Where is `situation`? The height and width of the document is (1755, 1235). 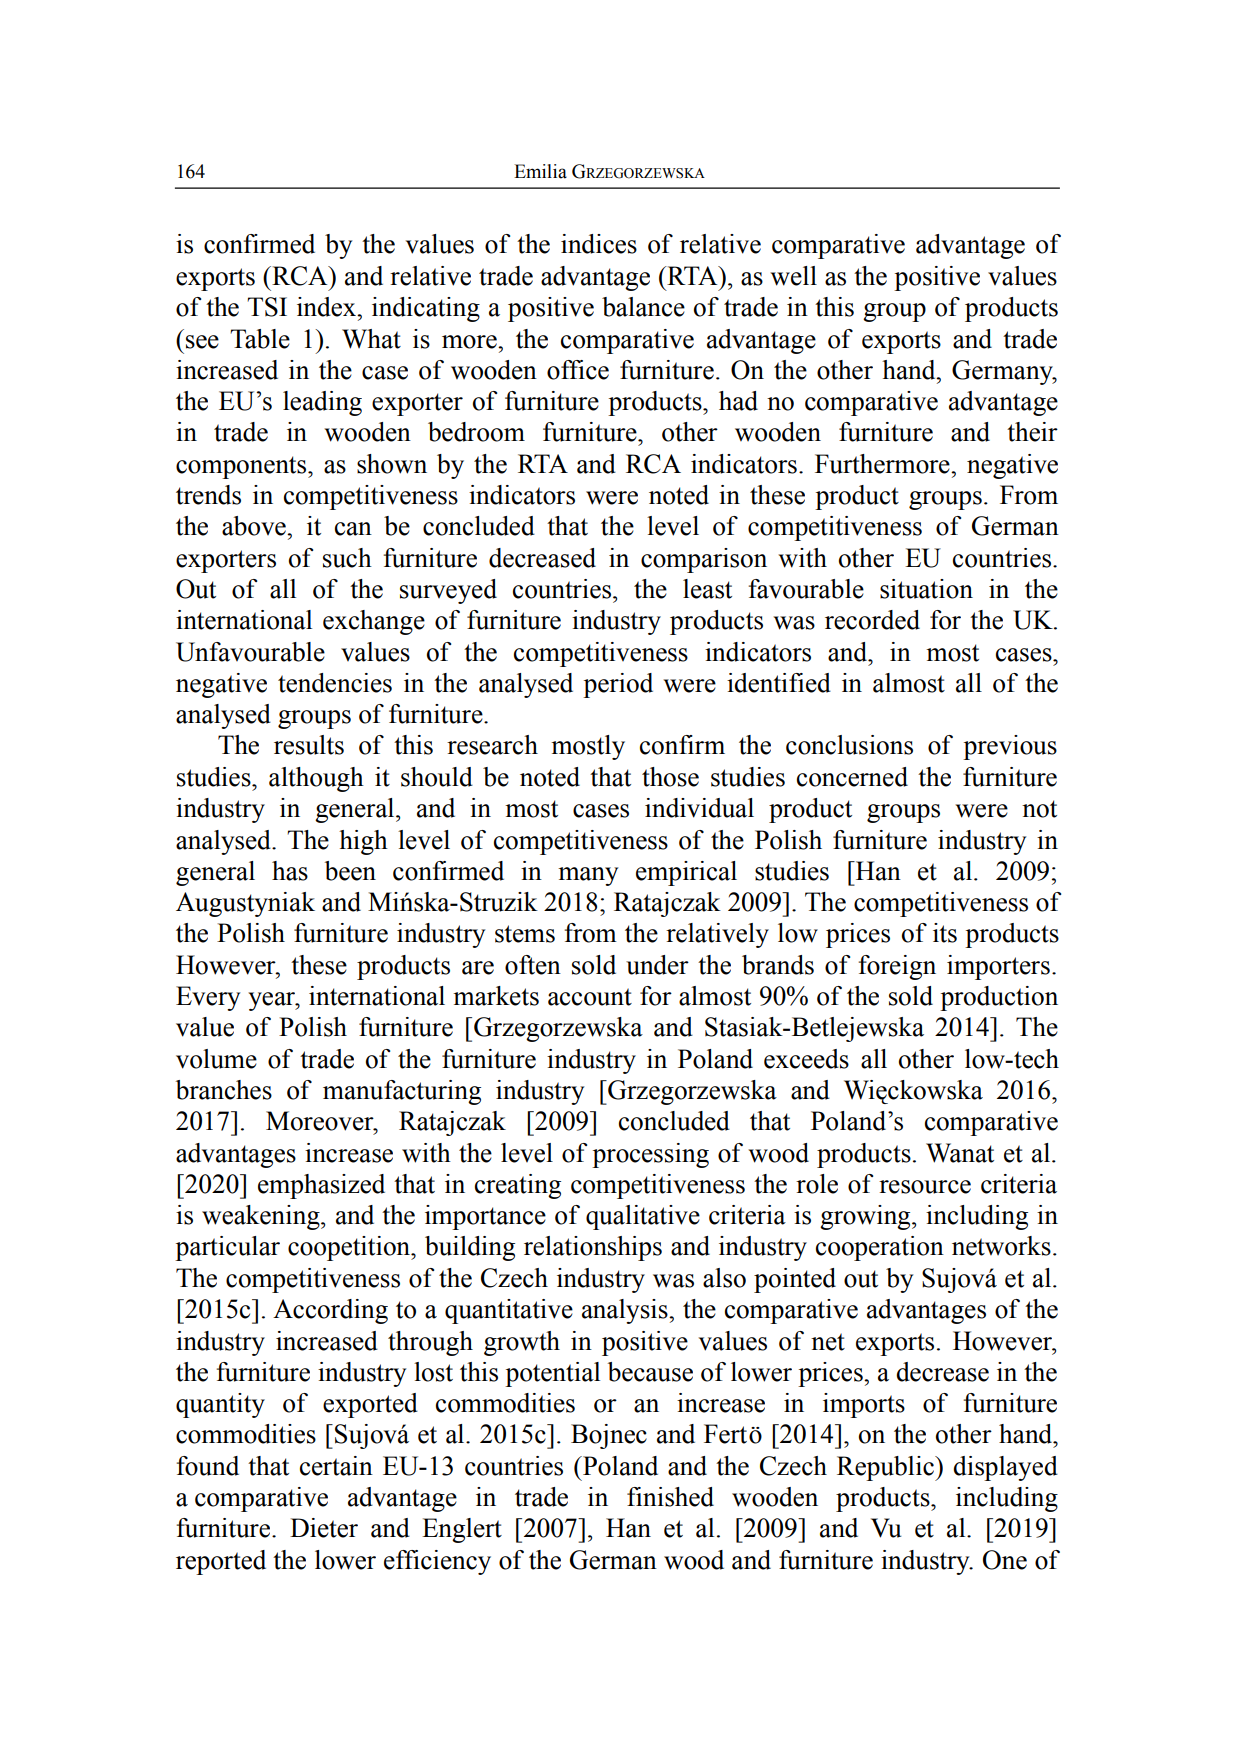
situation is located at coordinates (926, 589).
